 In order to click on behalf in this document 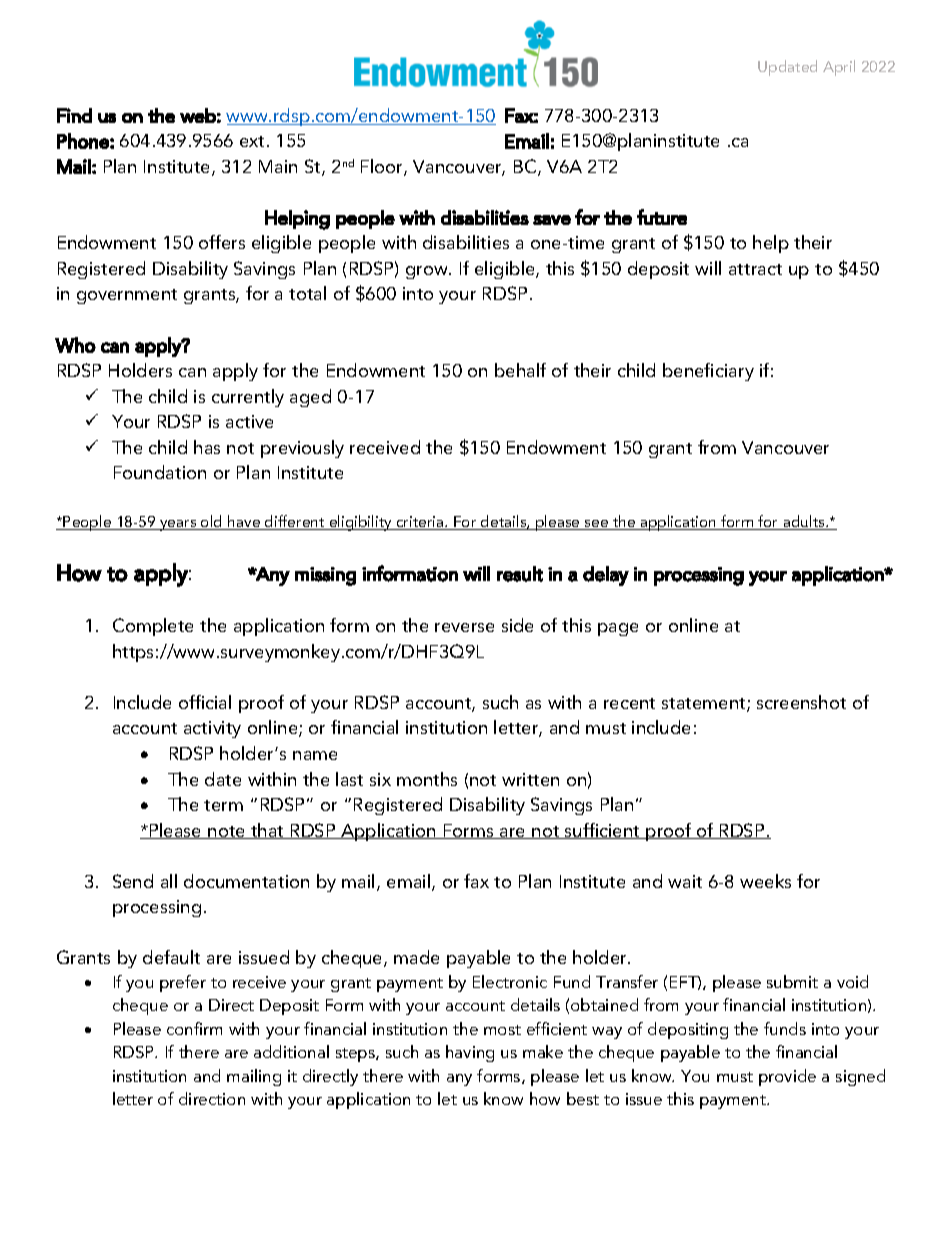, I will do `click(520, 370)`.
